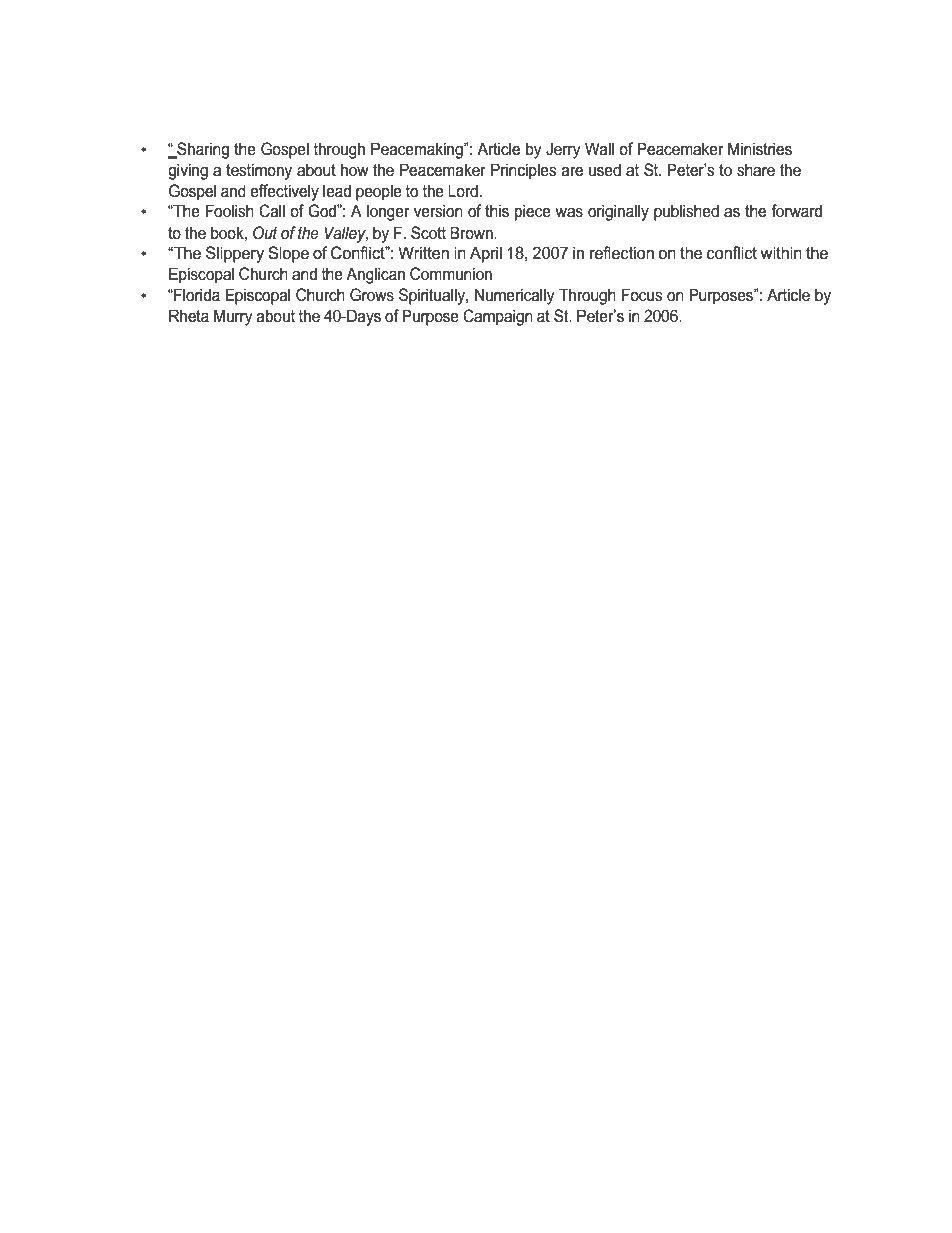 The image size is (952, 1233). Describe the element at coordinates (760, 149) in the page. I see `Ministries` at that location.
